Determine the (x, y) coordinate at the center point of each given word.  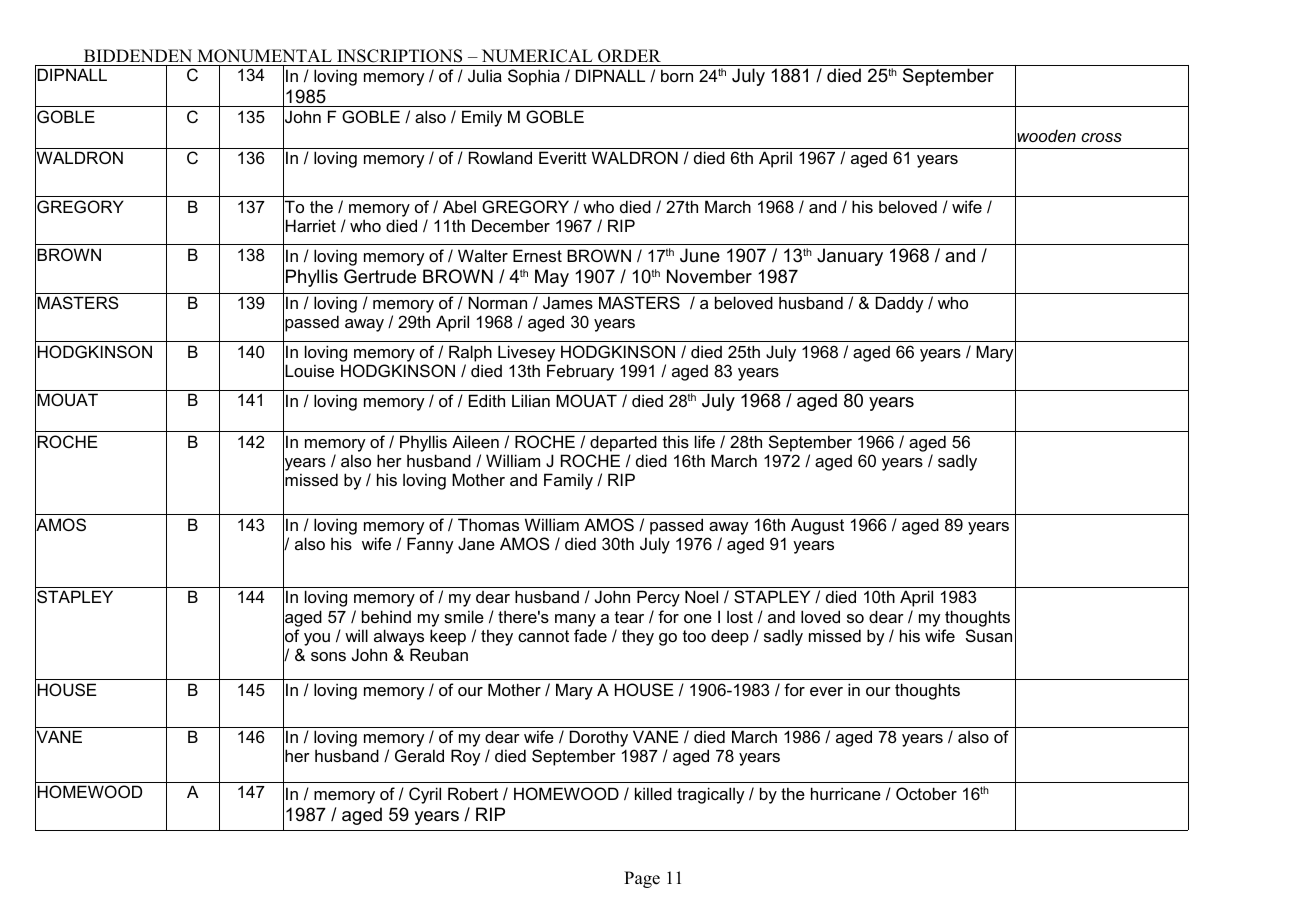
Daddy (900, 304)
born (677, 75)
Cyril (425, 795)
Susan (989, 635)
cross (1101, 137)
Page (642, 879)
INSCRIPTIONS (400, 57)
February (580, 372)
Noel (701, 596)
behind (386, 616)
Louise (309, 370)
